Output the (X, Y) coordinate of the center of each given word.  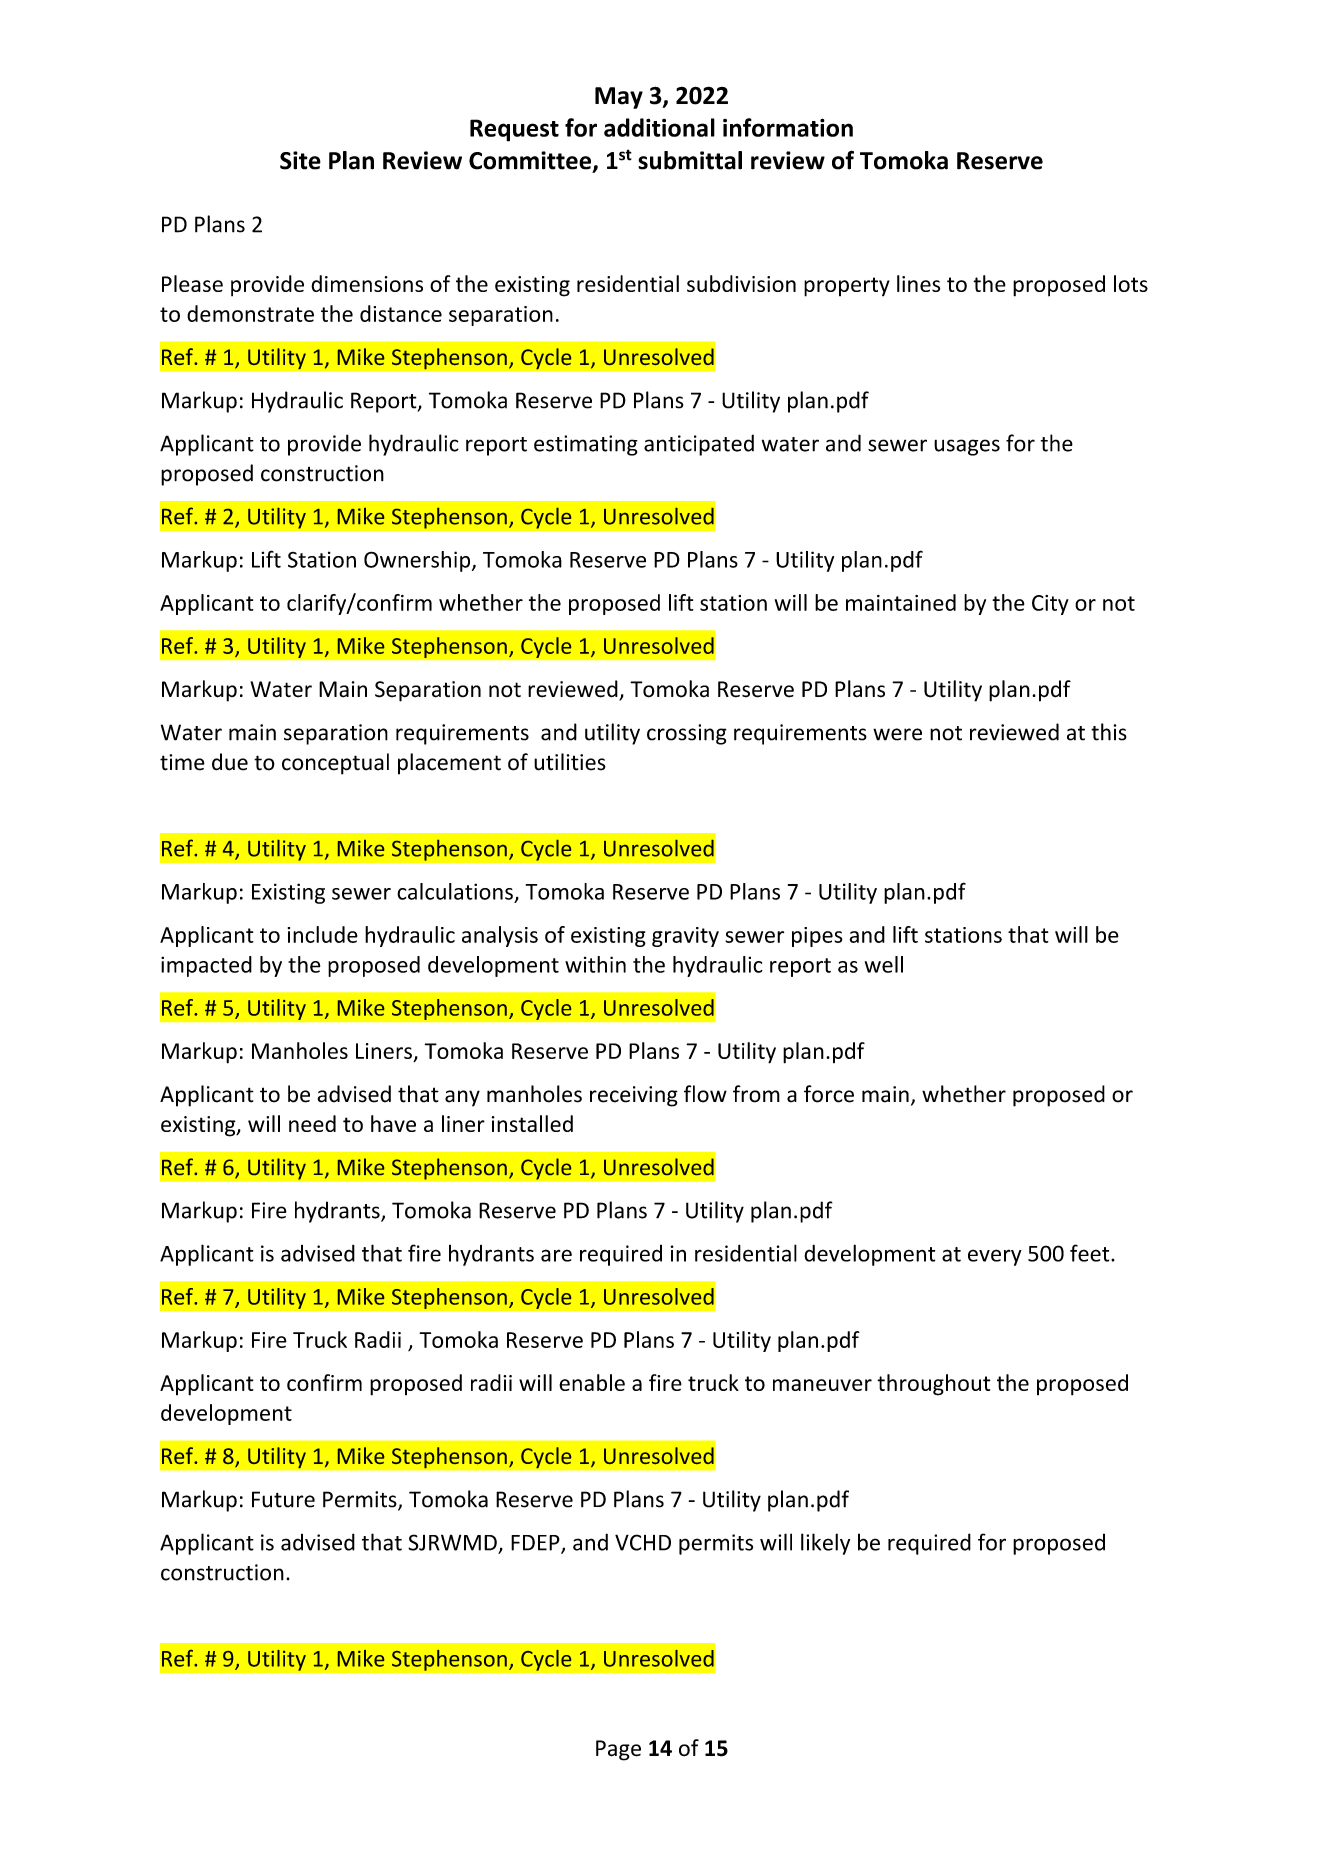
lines (918, 283)
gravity (685, 937)
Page (618, 1750)
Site (300, 160)
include (323, 934)
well (884, 964)
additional (659, 127)
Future (283, 1499)
